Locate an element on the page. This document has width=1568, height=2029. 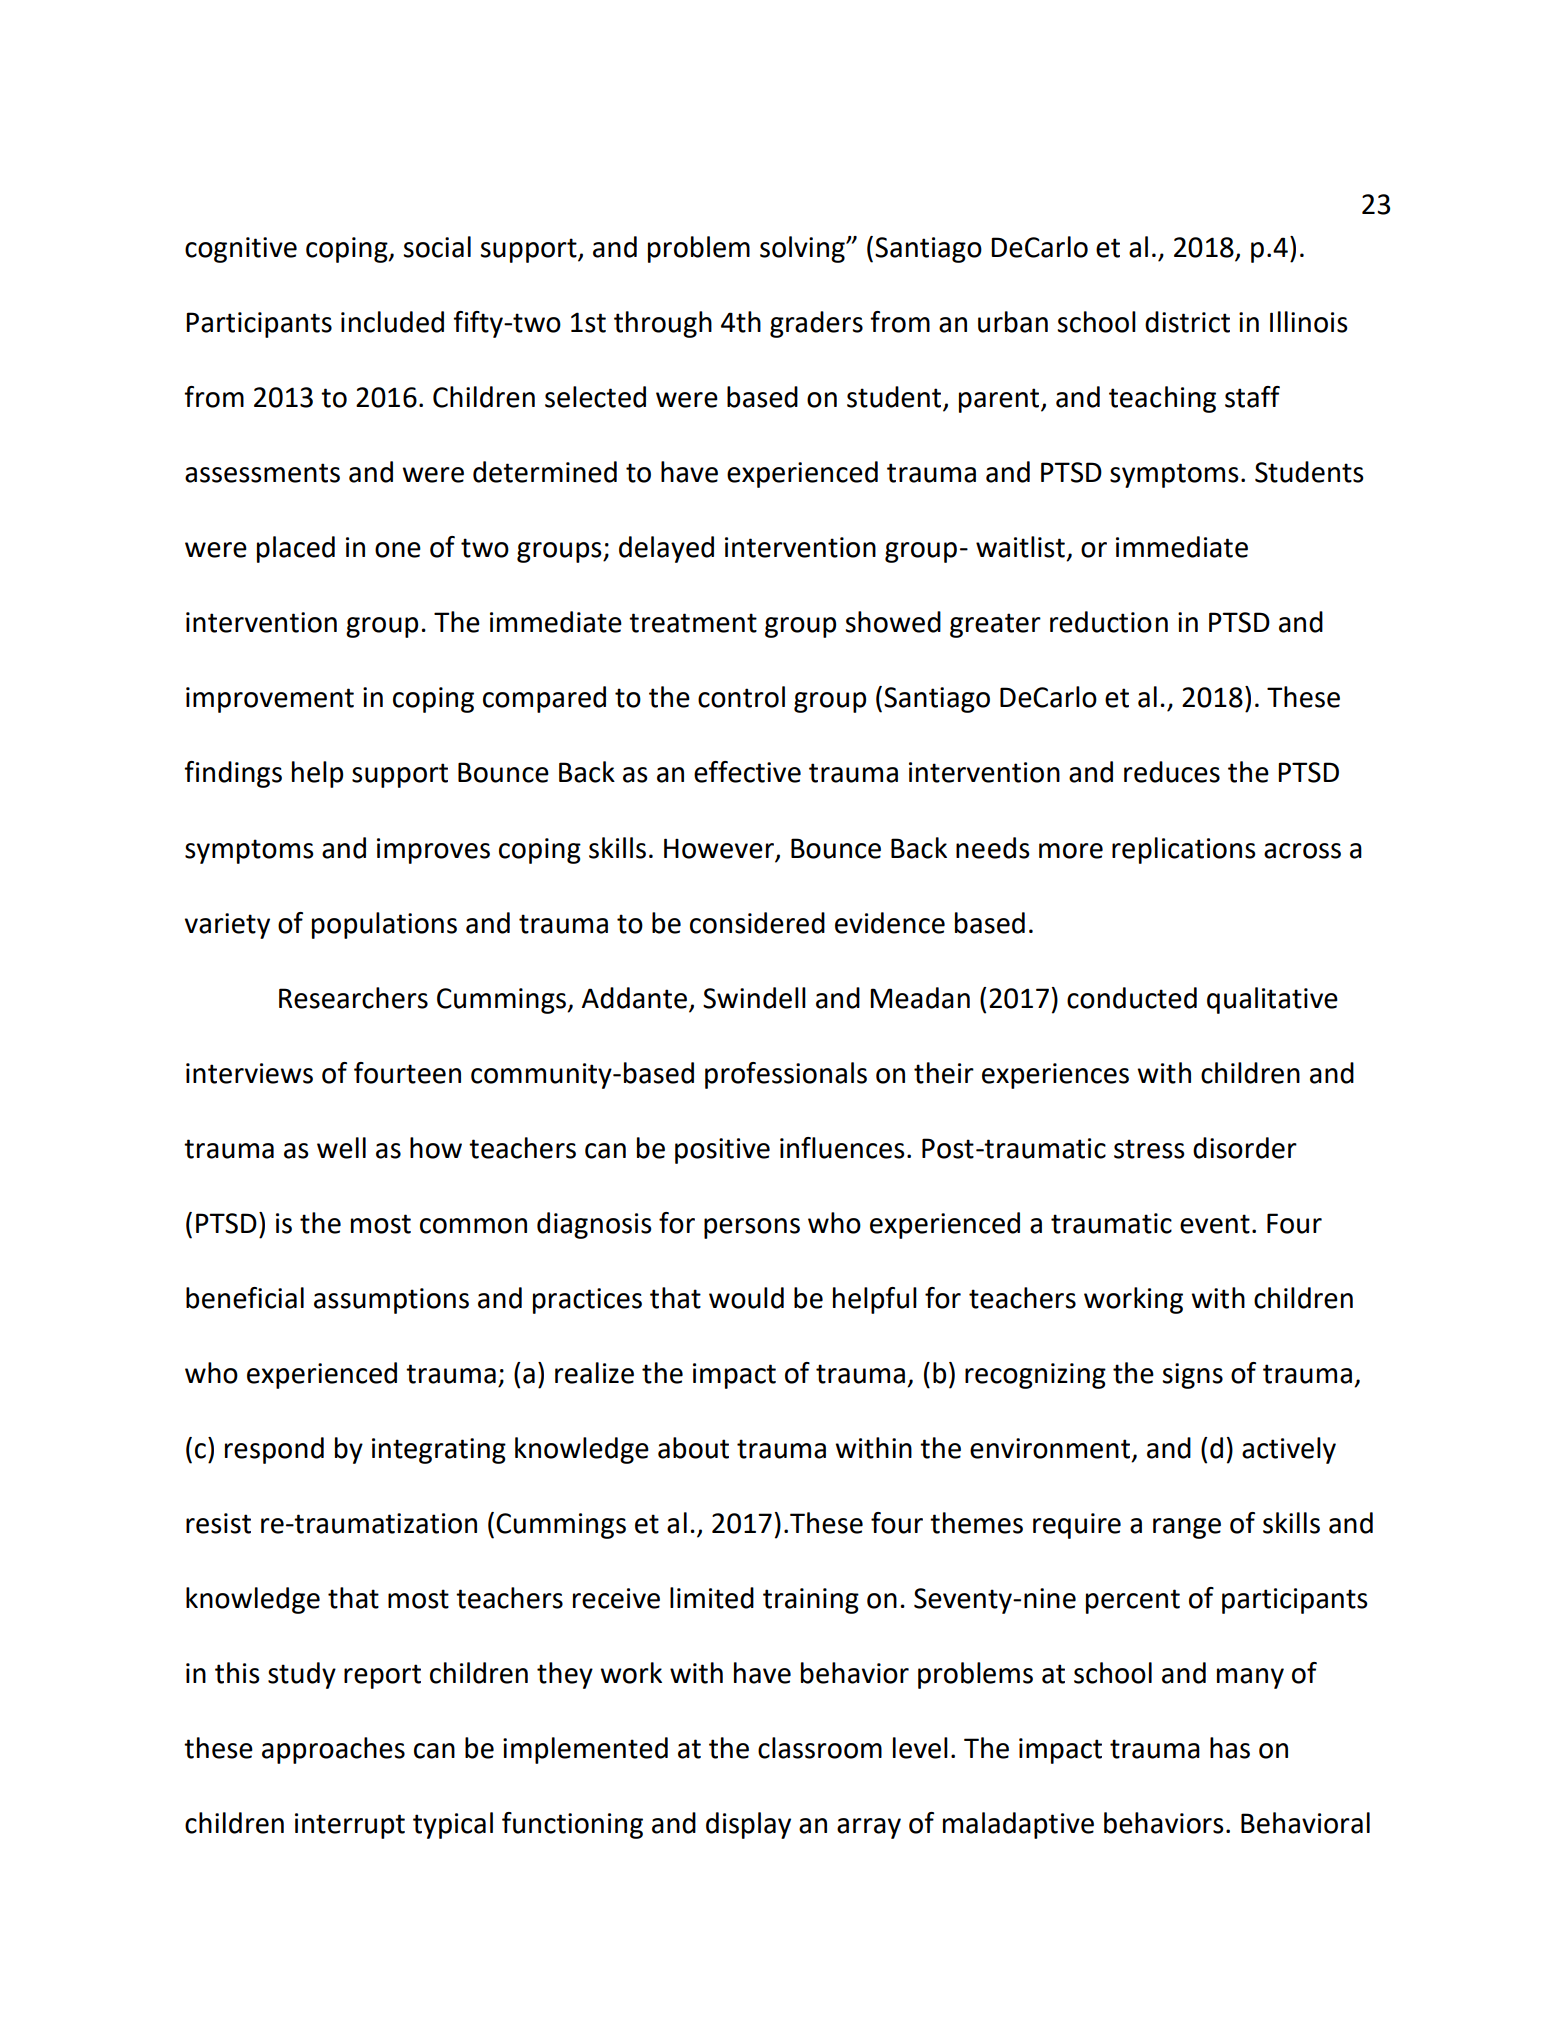
reduces is located at coordinates (1172, 772).
